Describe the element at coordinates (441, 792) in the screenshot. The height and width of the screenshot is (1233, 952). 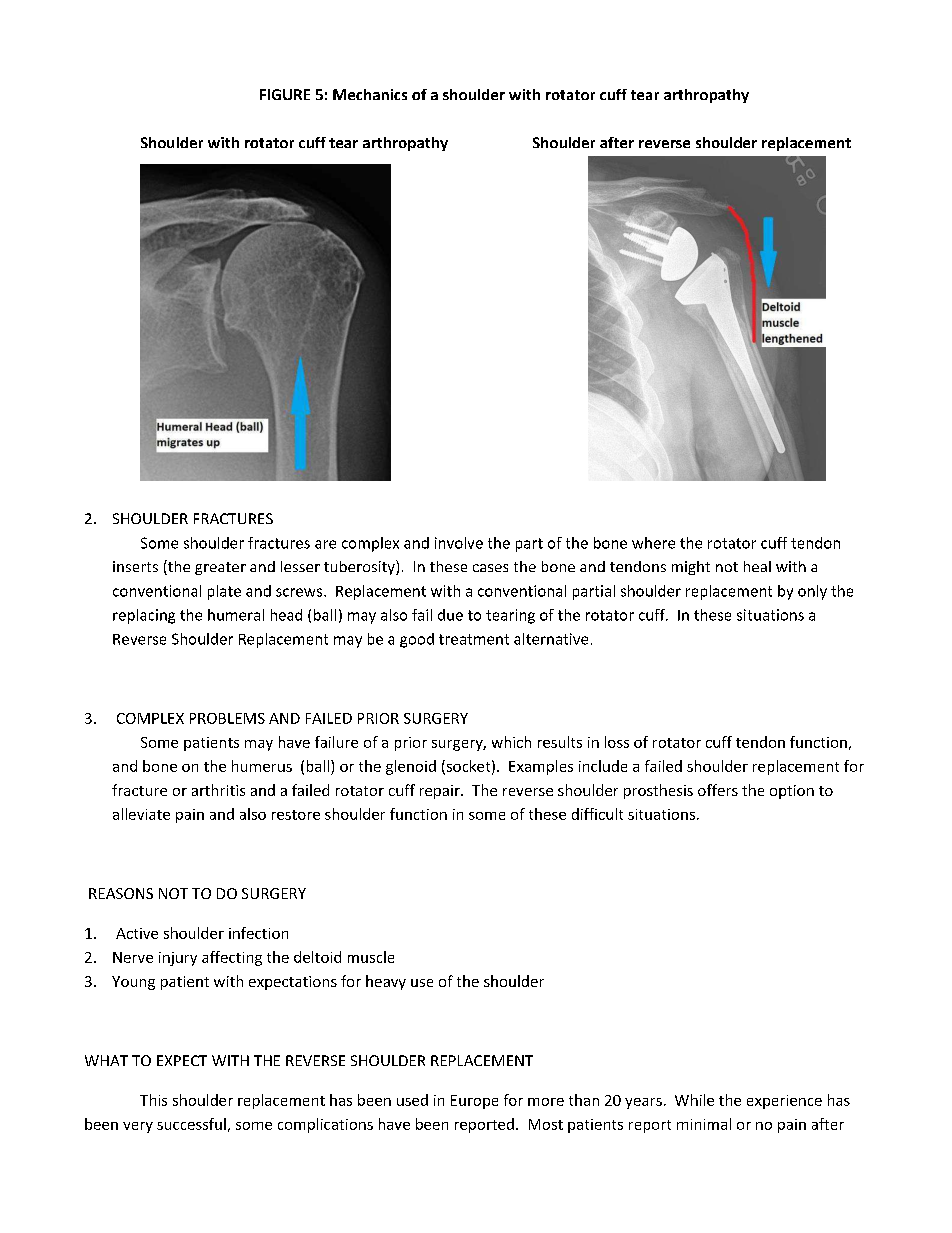
I see `repair` at that location.
